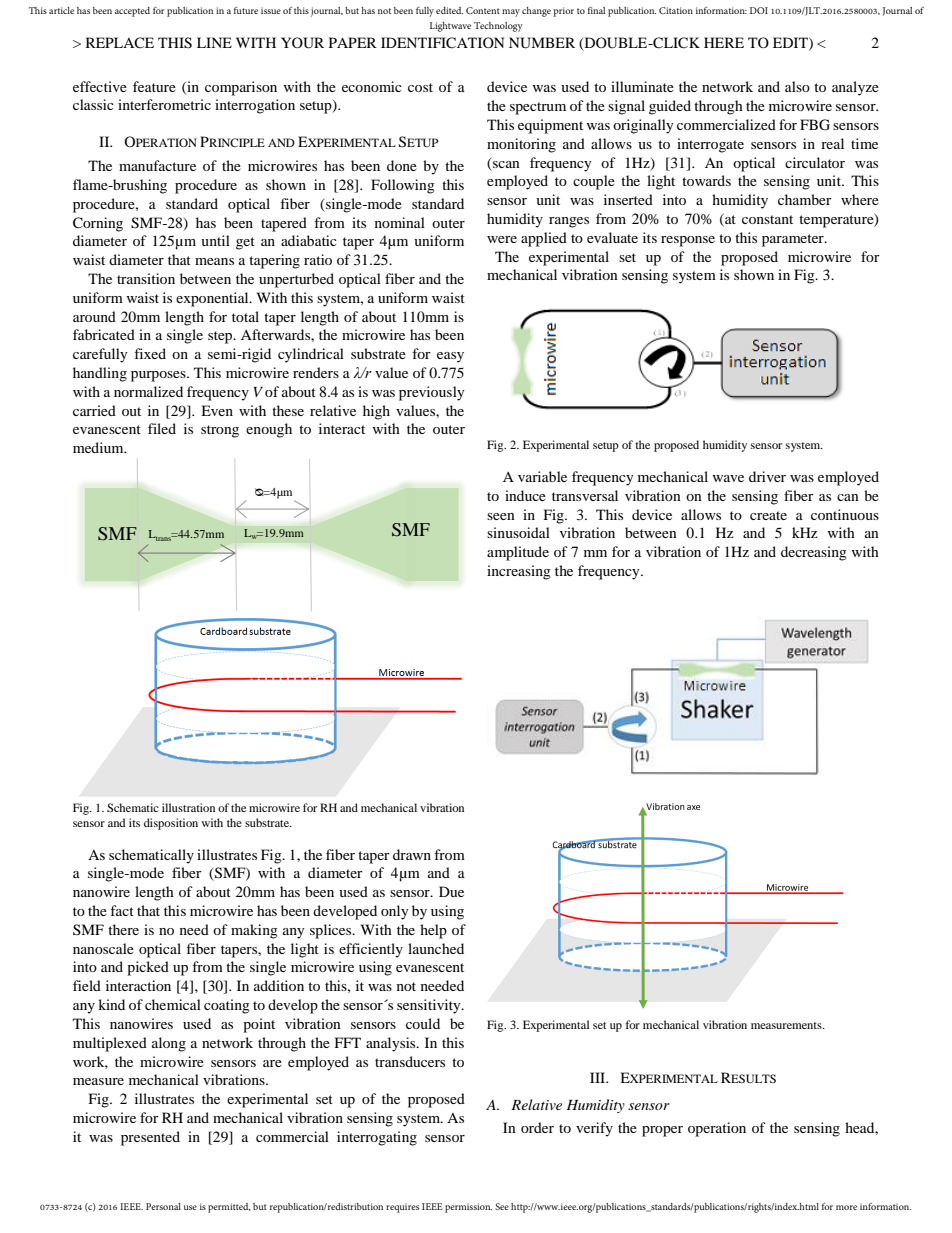 This screenshot has width=952, height=1233. What do you see at coordinates (759, 10) in the screenshot?
I see `DOI` at bounding box center [759, 10].
